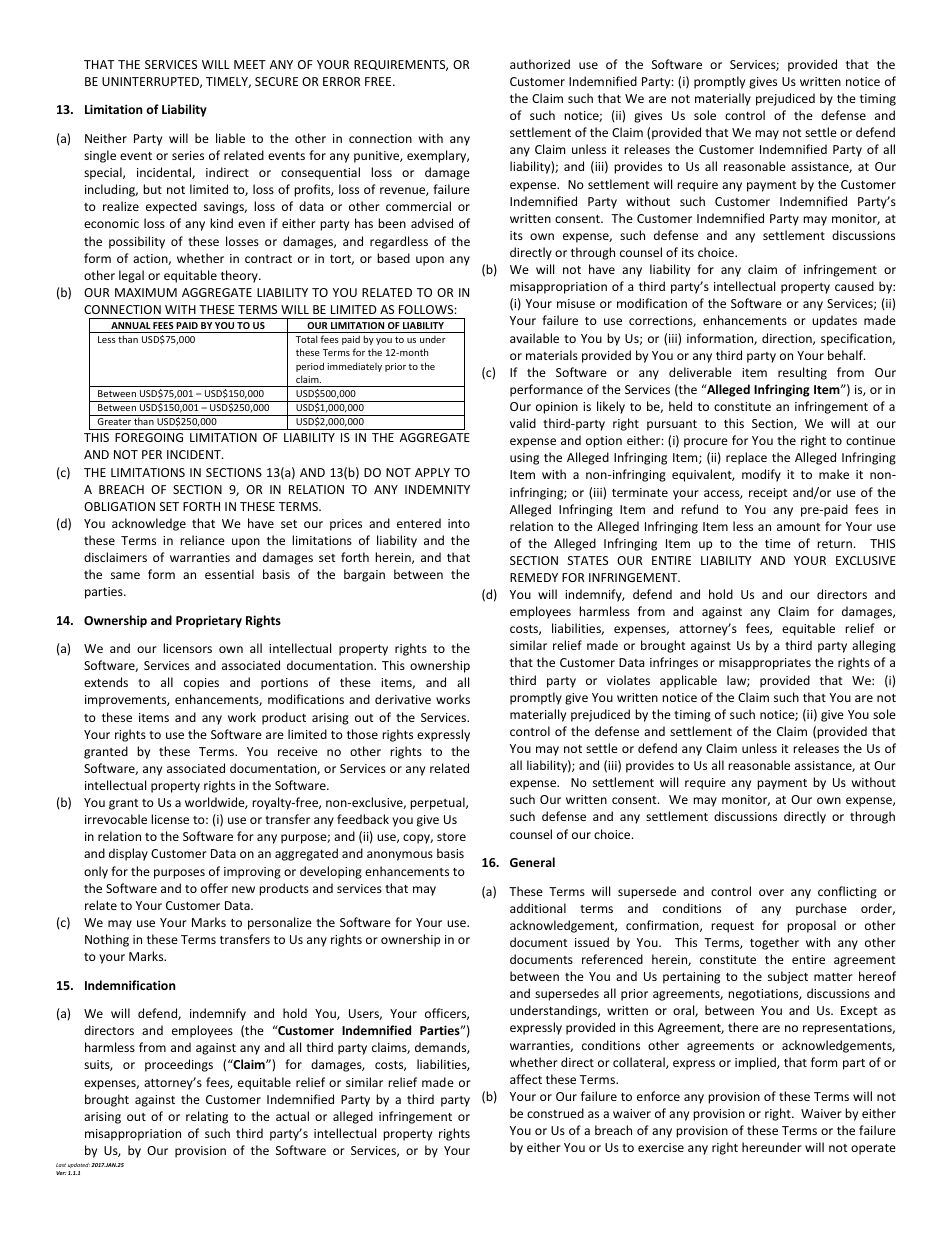 This screenshot has height=1233, width=952. Describe the element at coordinates (854, 286) in the screenshot. I see `caused` at that location.
